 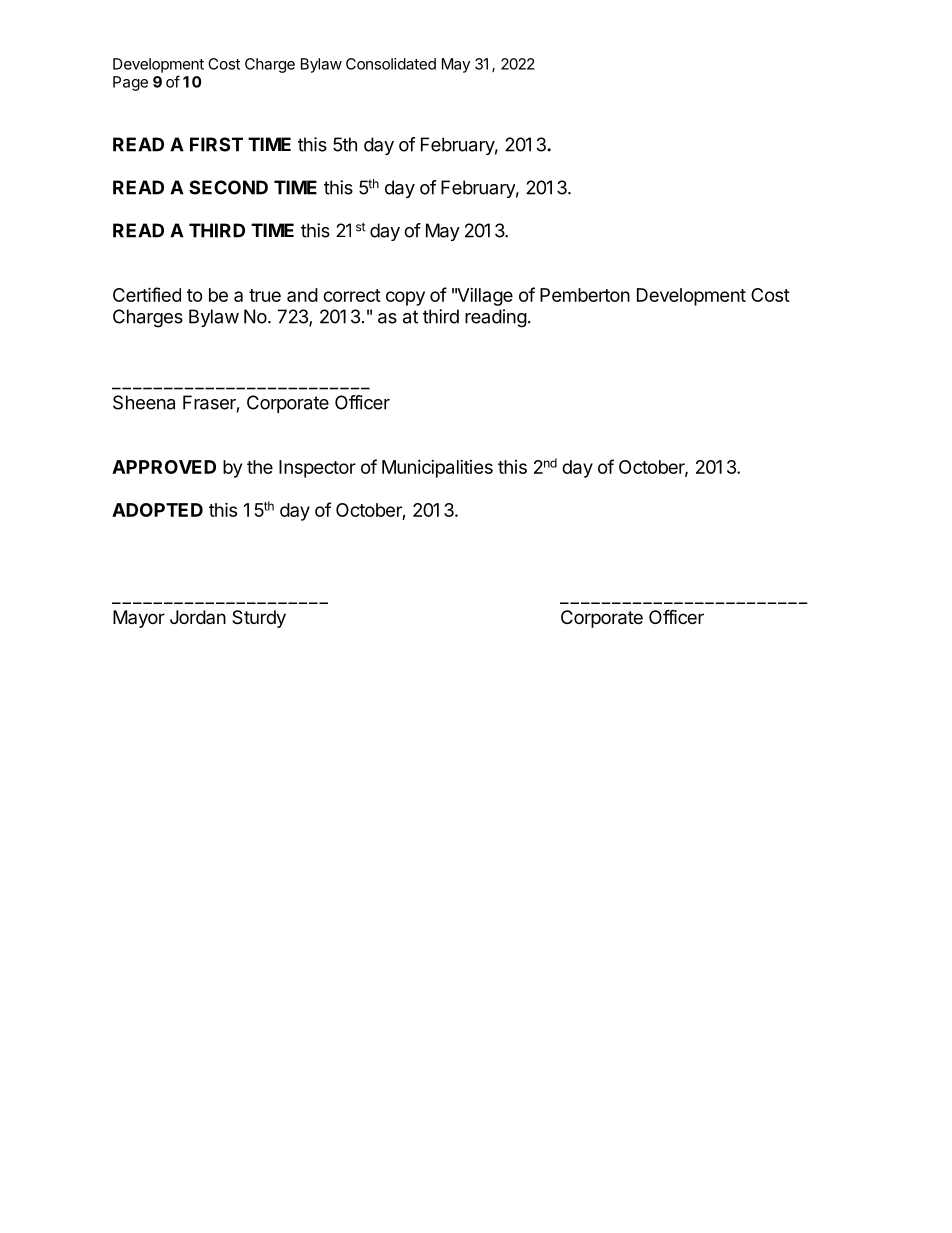 What do you see at coordinates (216, 144) in the document?
I see `FIRST` at bounding box center [216, 144].
